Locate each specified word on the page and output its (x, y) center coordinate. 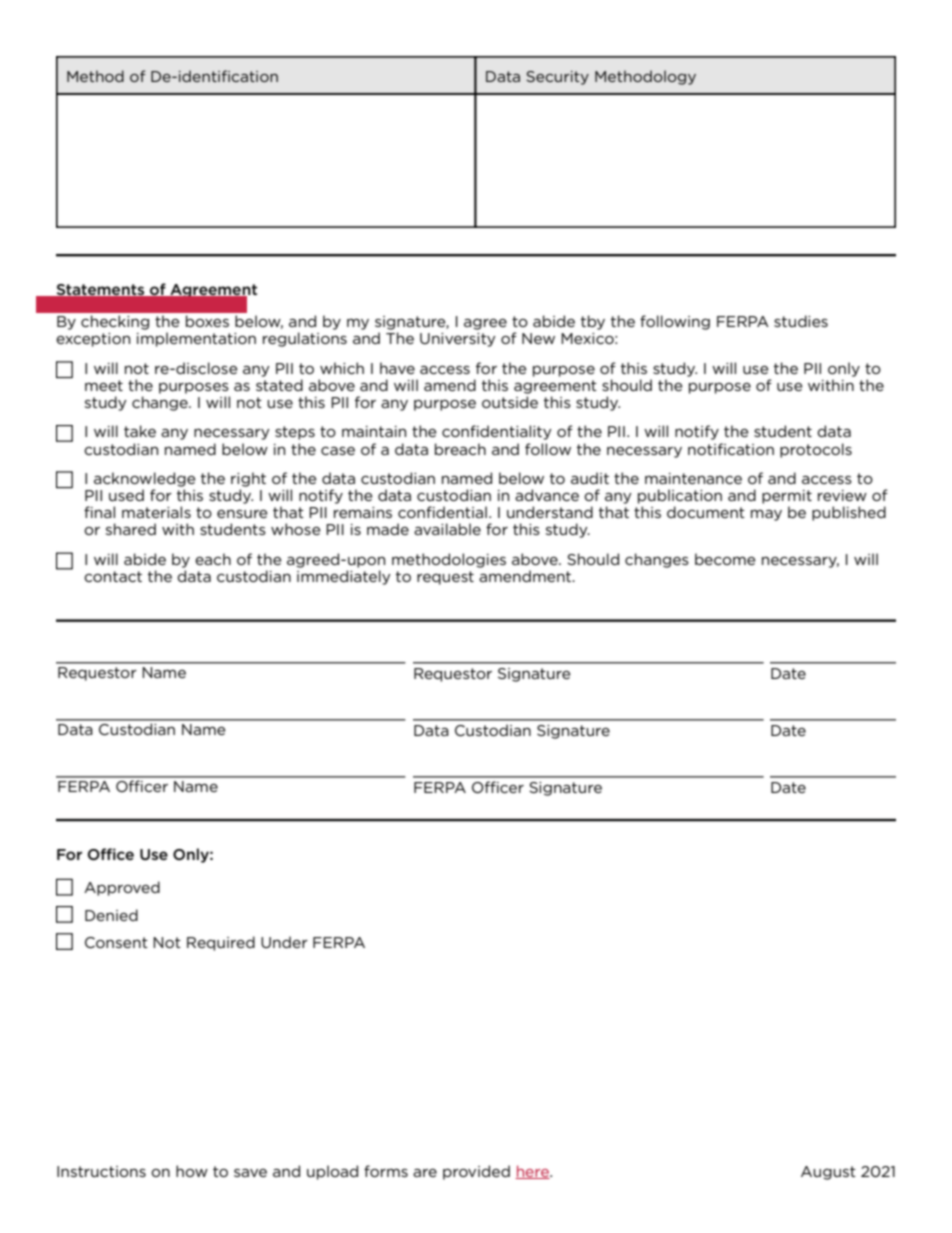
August (828, 1173)
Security (557, 78)
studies (801, 321)
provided (476, 1172)
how (192, 1171)
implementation (196, 339)
